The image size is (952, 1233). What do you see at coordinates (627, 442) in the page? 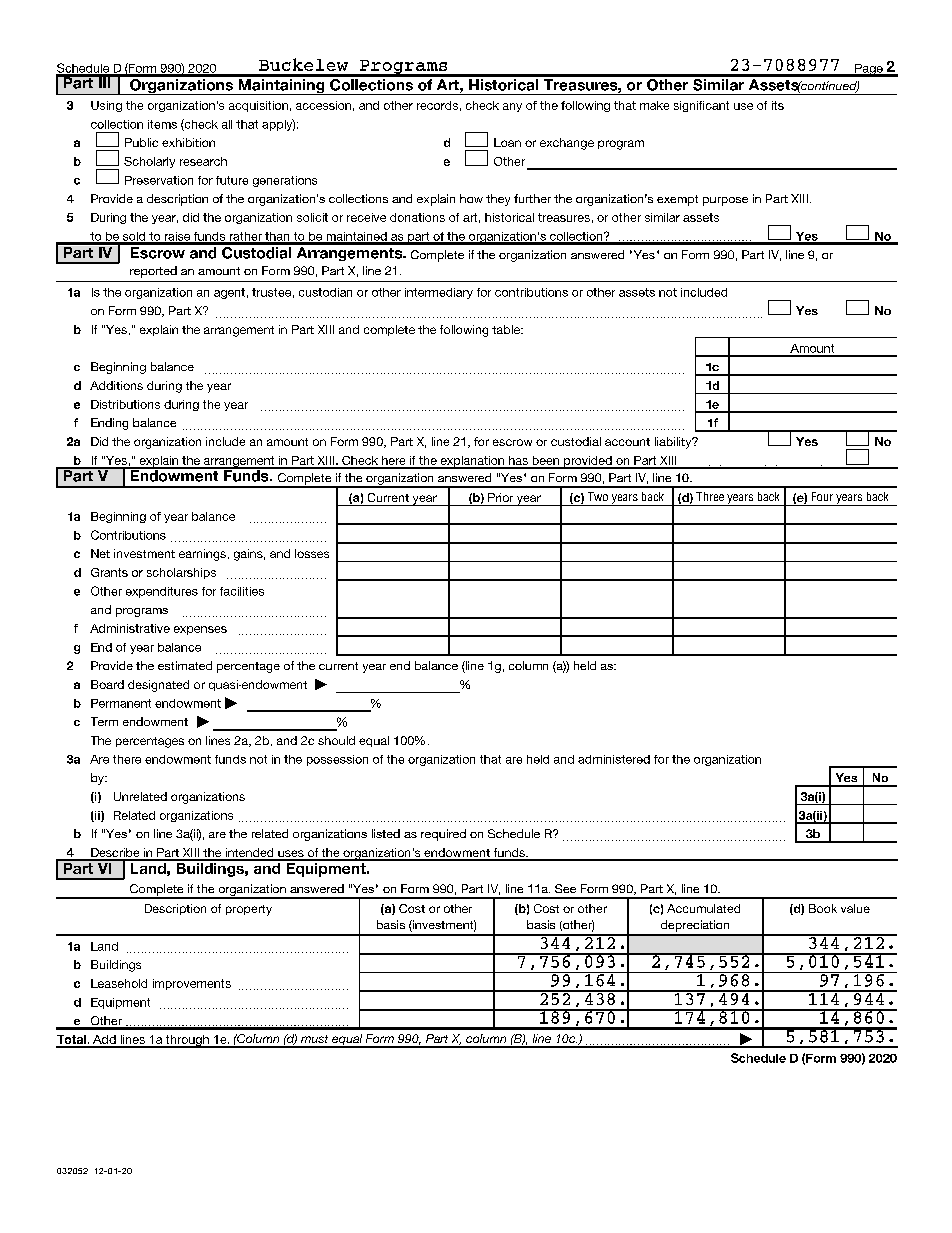
I see `account` at bounding box center [627, 442].
